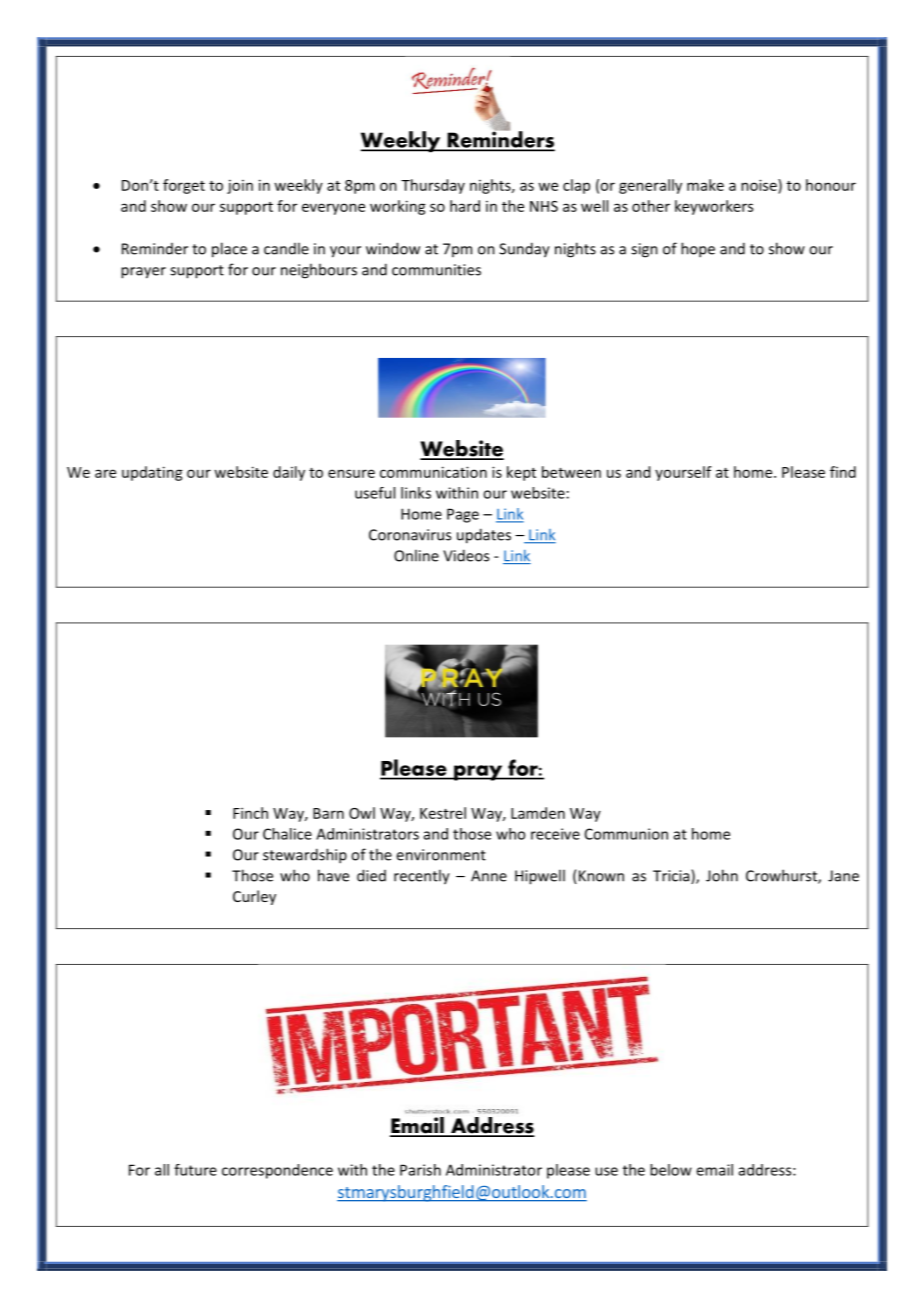  What do you see at coordinates (420, 1170) in the image?
I see `Parish` at bounding box center [420, 1170].
